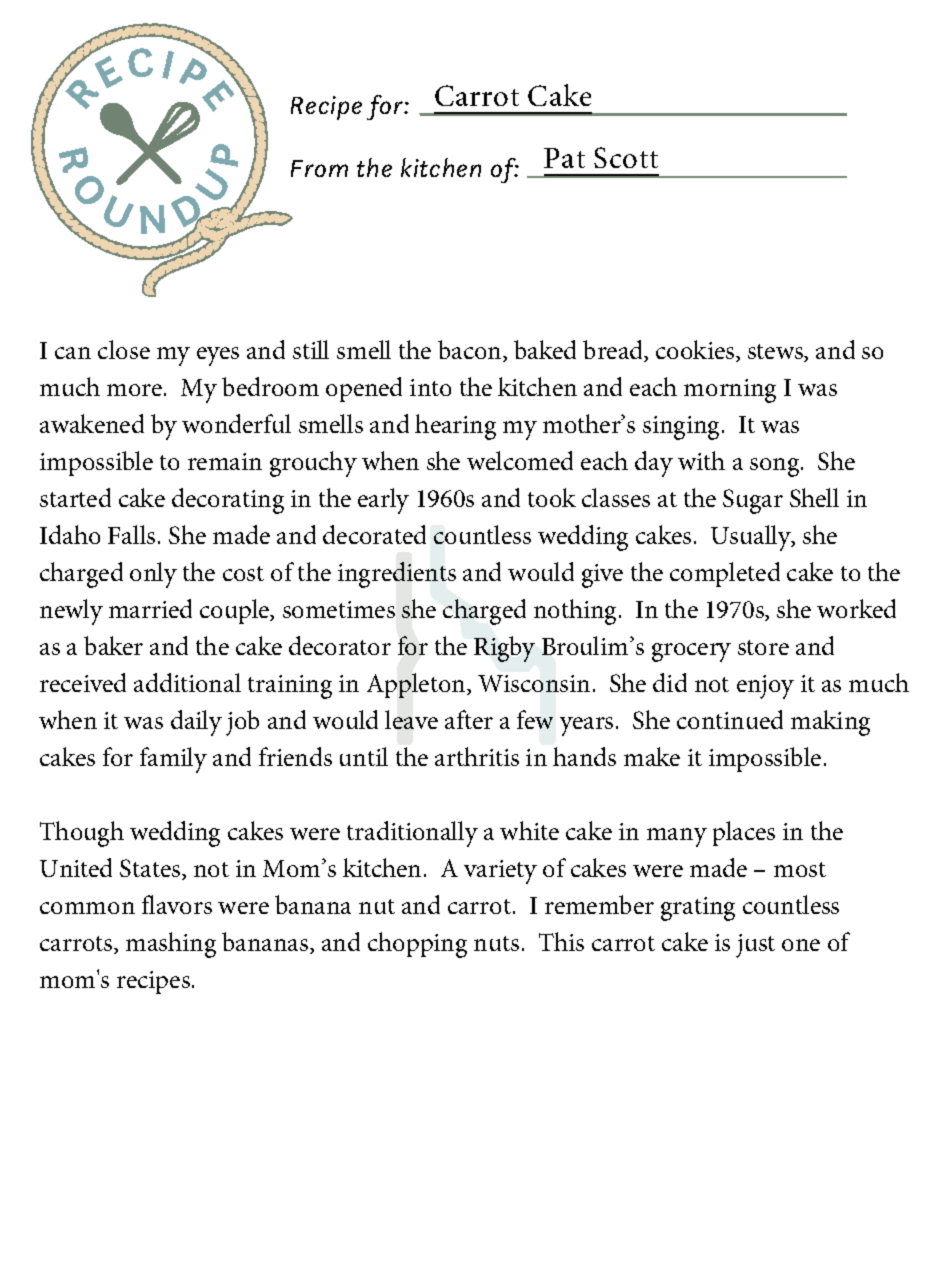 This image has height=1270, width=952. Describe the element at coordinates (397, 575) in the image. I see `ingredients` at that location.
